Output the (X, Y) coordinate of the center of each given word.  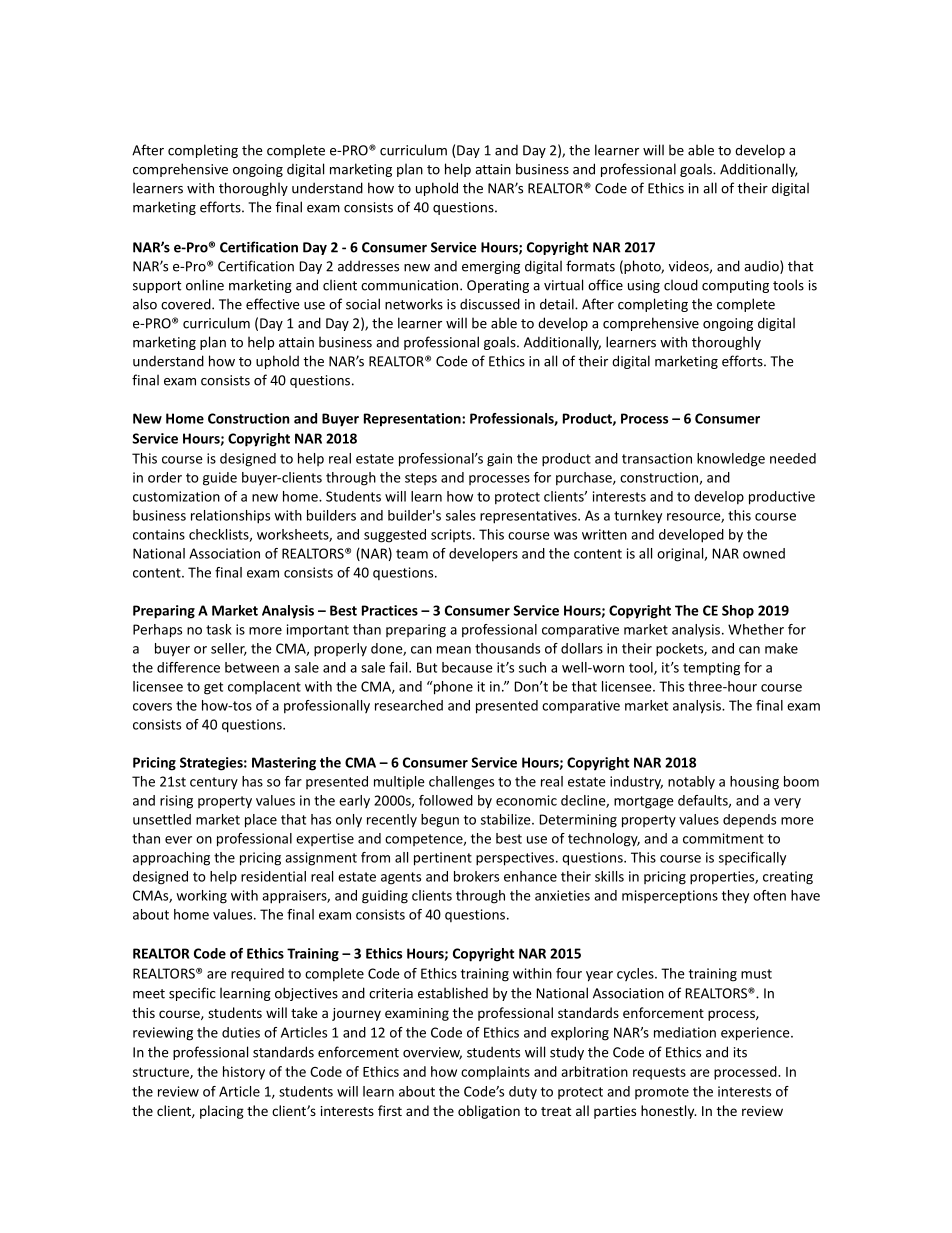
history (244, 1073)
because (467, 667)
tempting (711, 669)
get (213, 688)
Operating (498, 286)
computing (735, 286)
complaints (495, 1073)
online (205, 285)
